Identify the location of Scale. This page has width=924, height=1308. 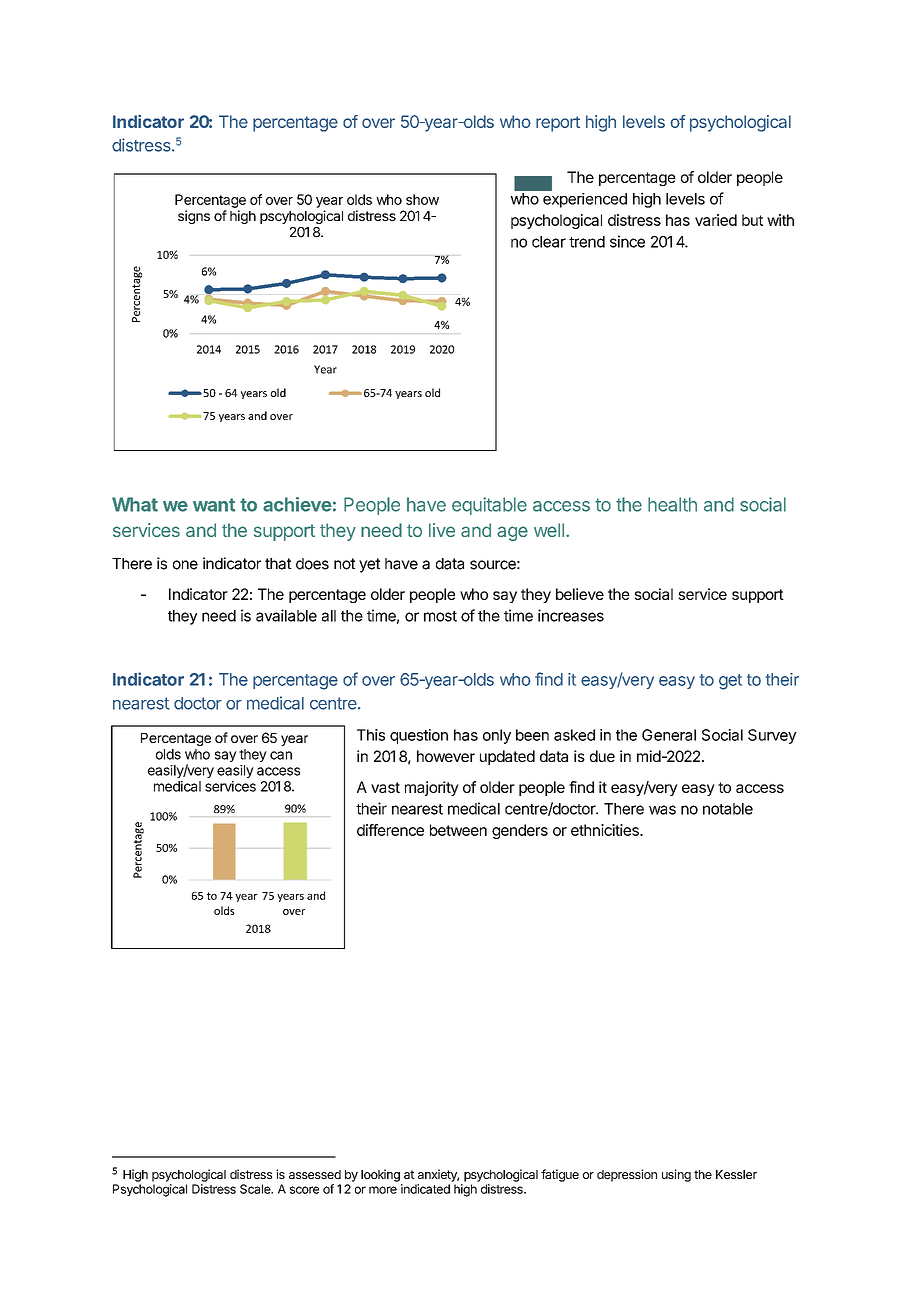
(256, 1189).
